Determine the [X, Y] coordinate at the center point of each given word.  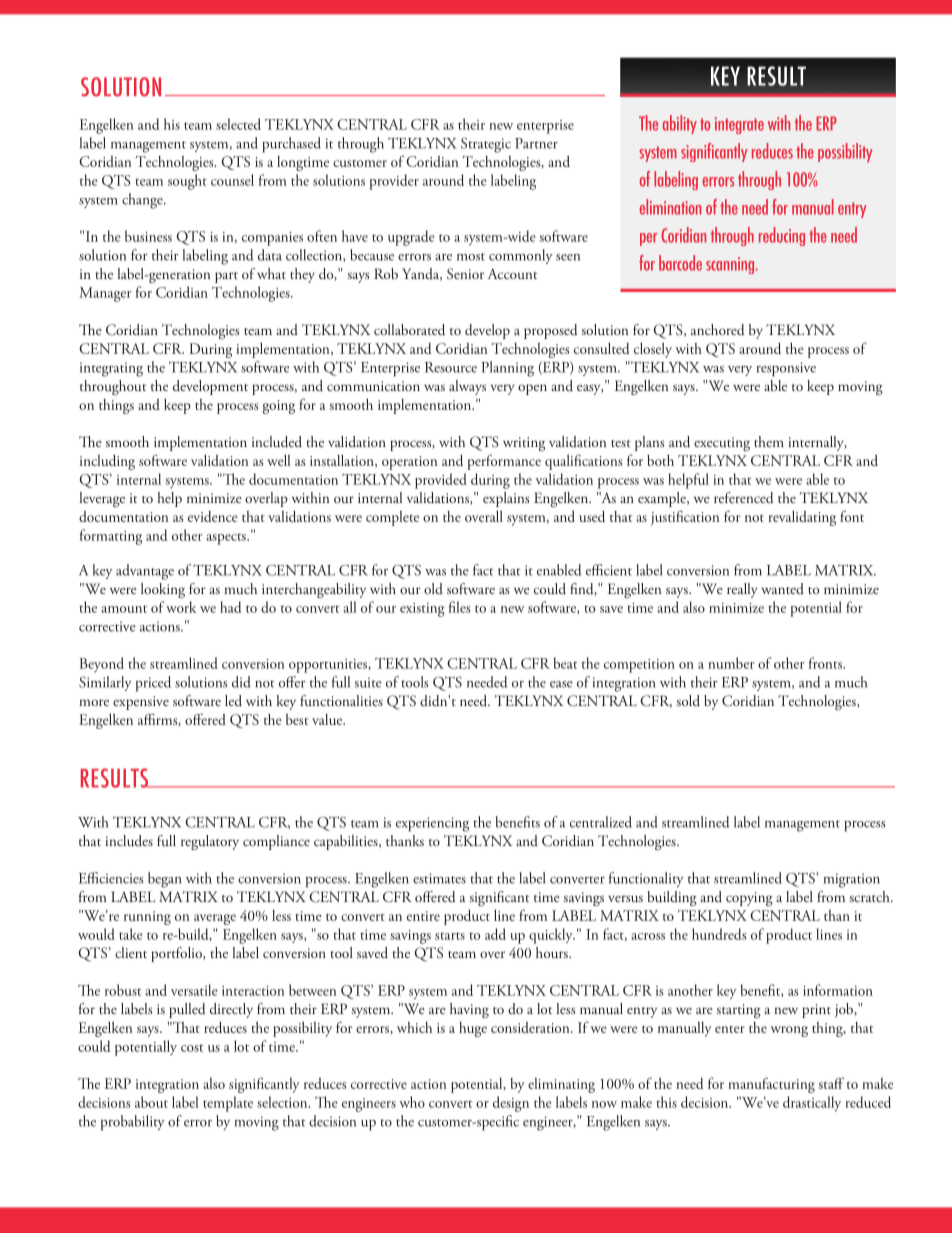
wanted [782, 588]
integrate [739, 125]
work [181, 607]
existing [422, 610]
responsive [786, 369]
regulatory [210, 842]
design [511, 1104]
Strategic [486, 145]
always [467, 387]
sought [187, 182]
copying [749, 899]
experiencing [432, 824]
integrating [111, 369]
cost [192, 1048]
